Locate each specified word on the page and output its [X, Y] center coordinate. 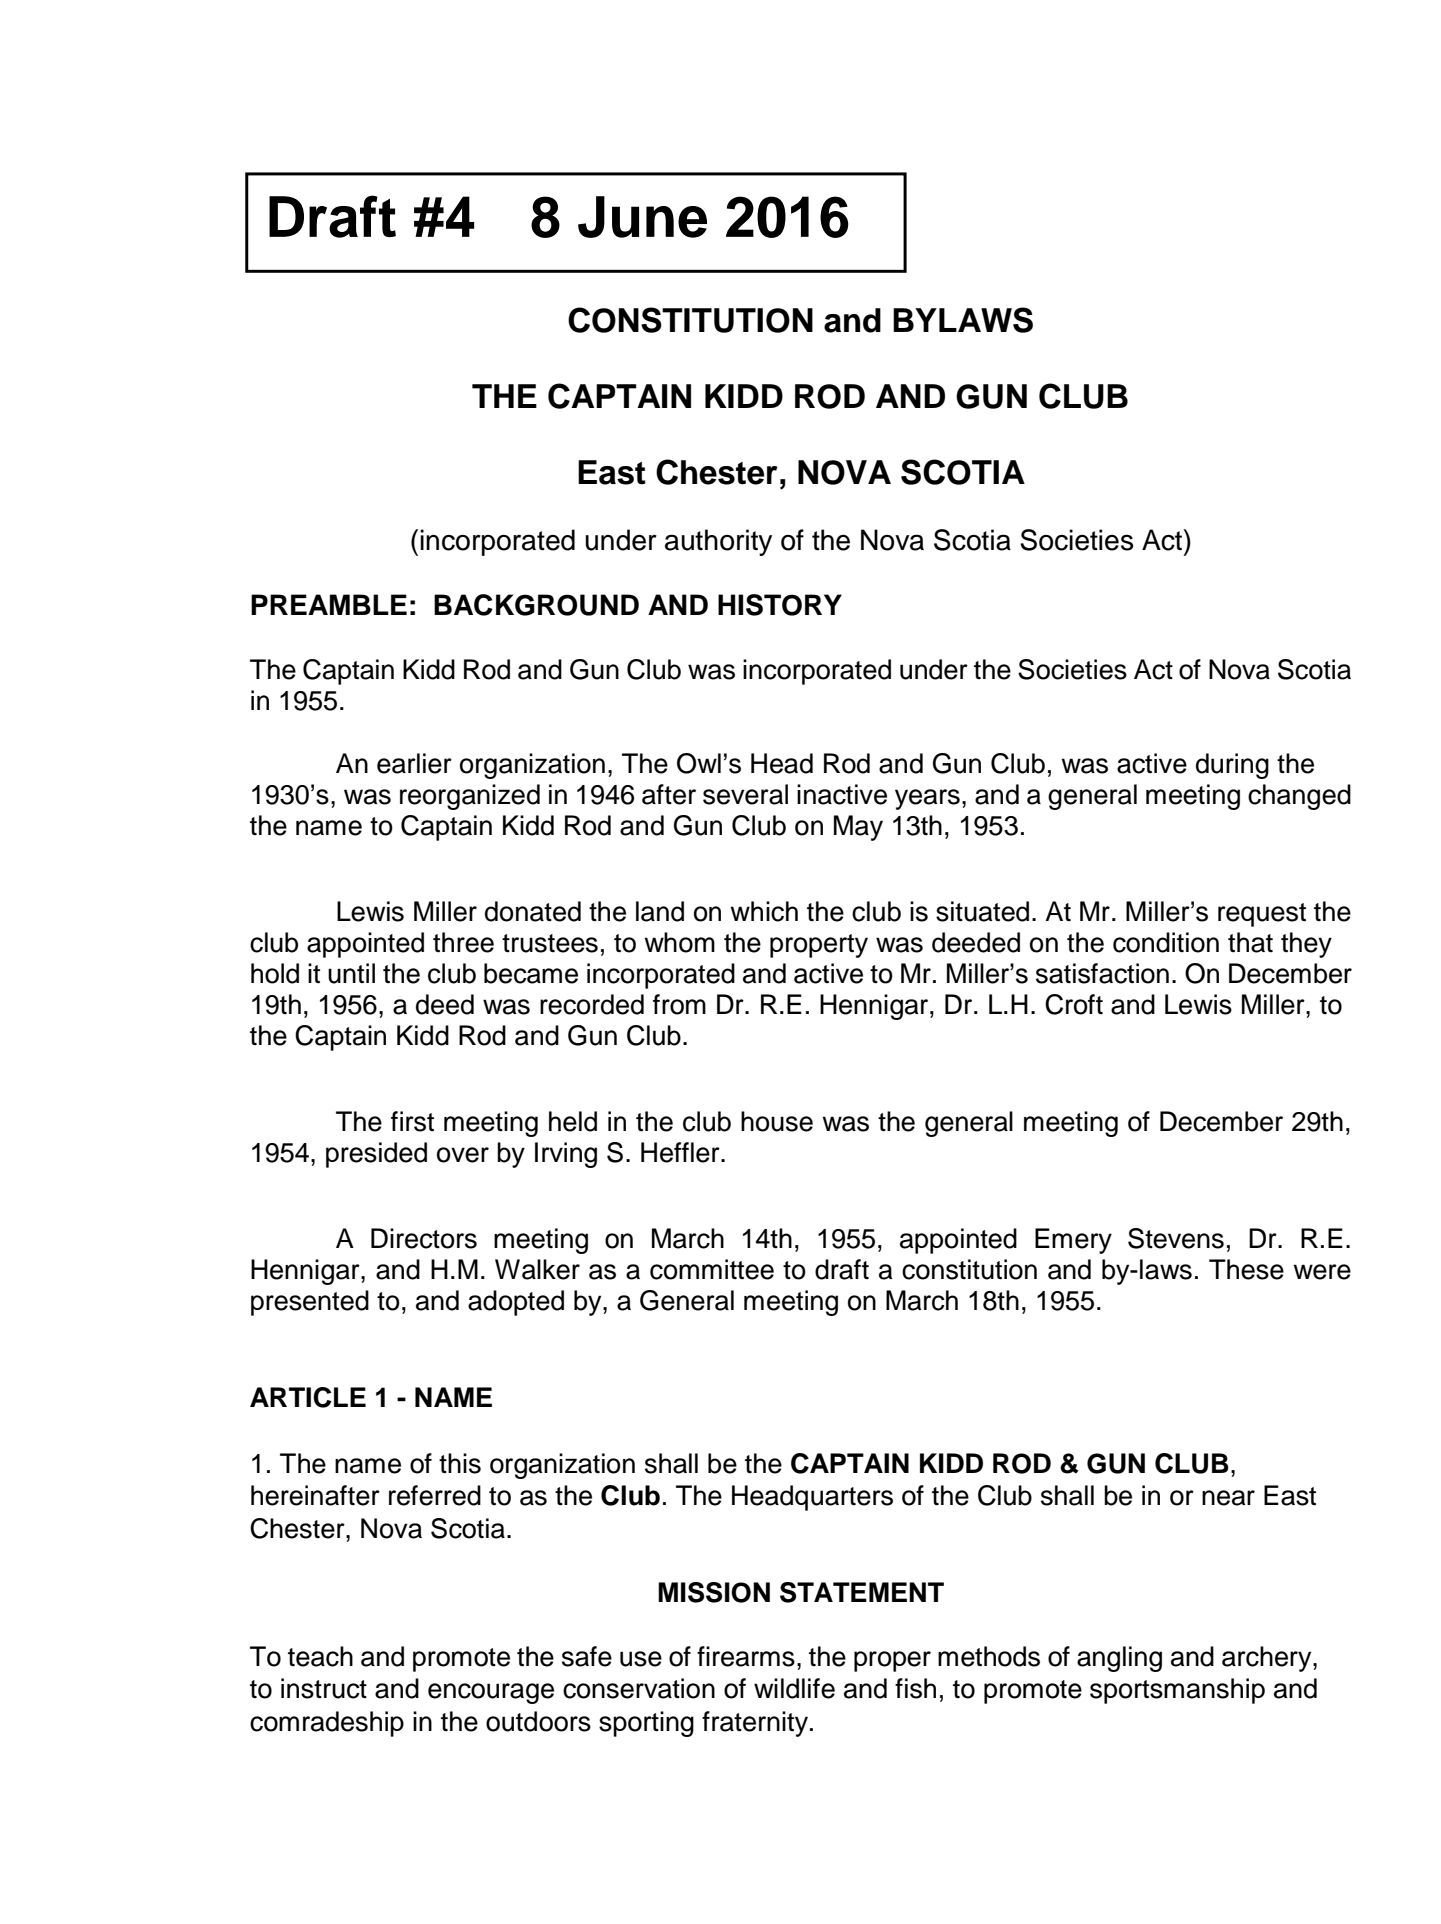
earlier [414, 763]
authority [718, 542]
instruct [324, 1688]
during [1232, 766]
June [642, 217]
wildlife [794, 1688]
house [777, 1121]
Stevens [1176, 1238]
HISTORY [780, 605]
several [745, 794]
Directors [424, 1238]
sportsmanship [1177, 1691]
